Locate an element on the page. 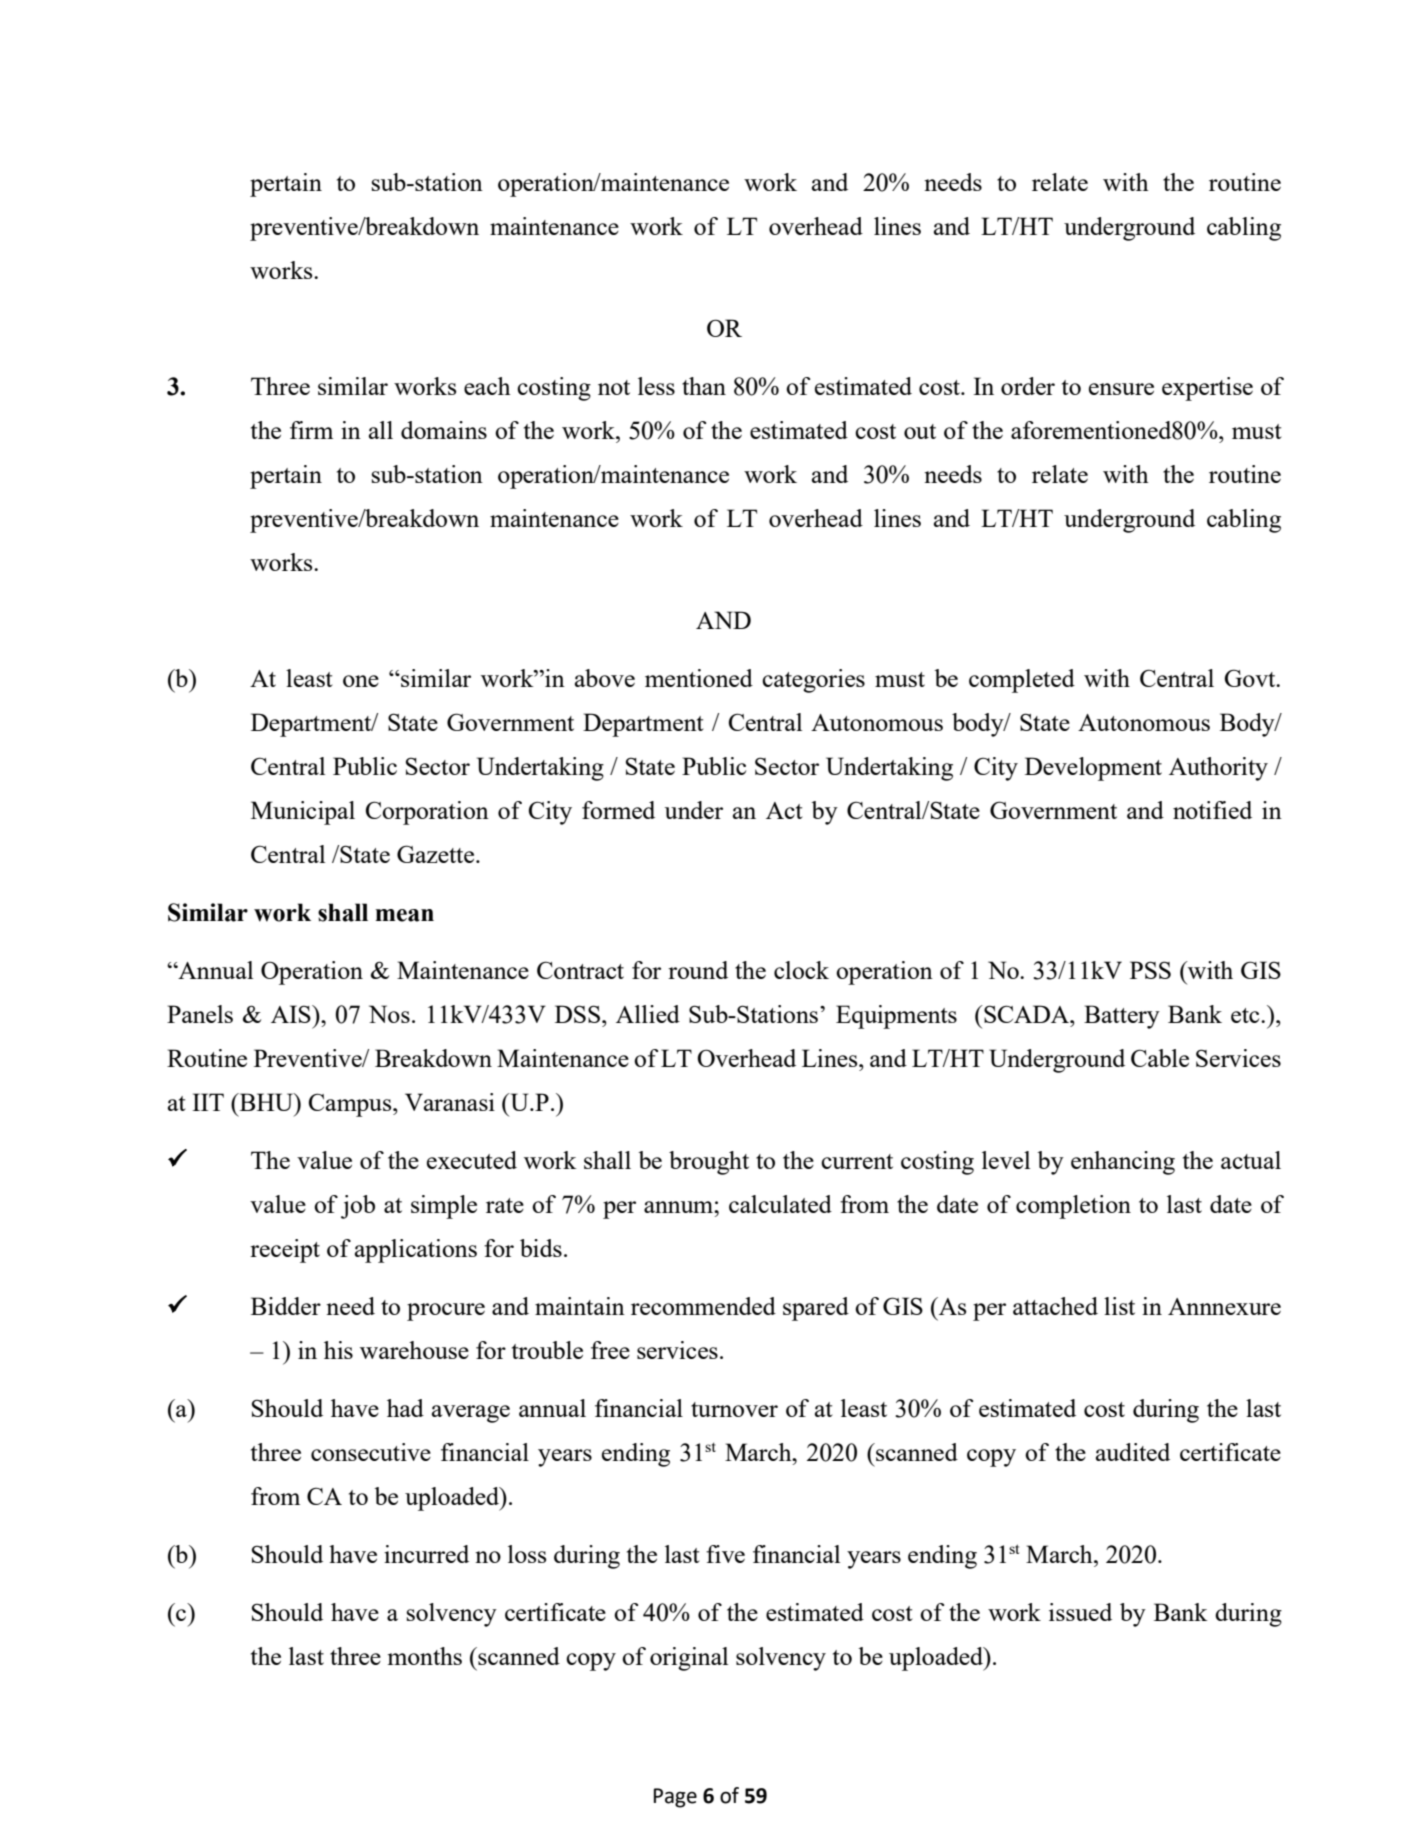 This page has height=1838, width=1420. audited is located at coordinates (1133, 1452).
